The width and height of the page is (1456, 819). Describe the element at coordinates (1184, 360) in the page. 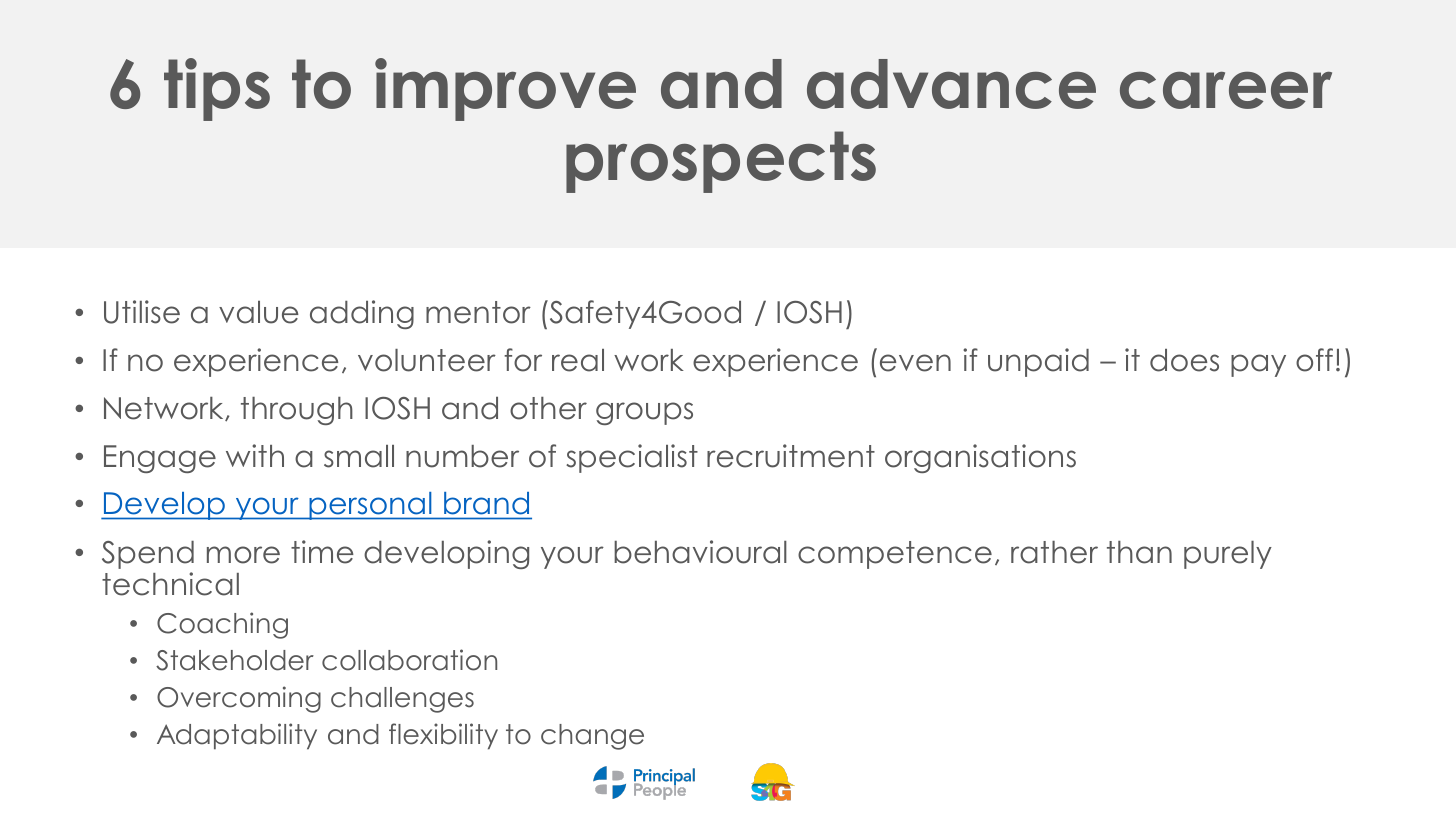

I see `does` at that location.
